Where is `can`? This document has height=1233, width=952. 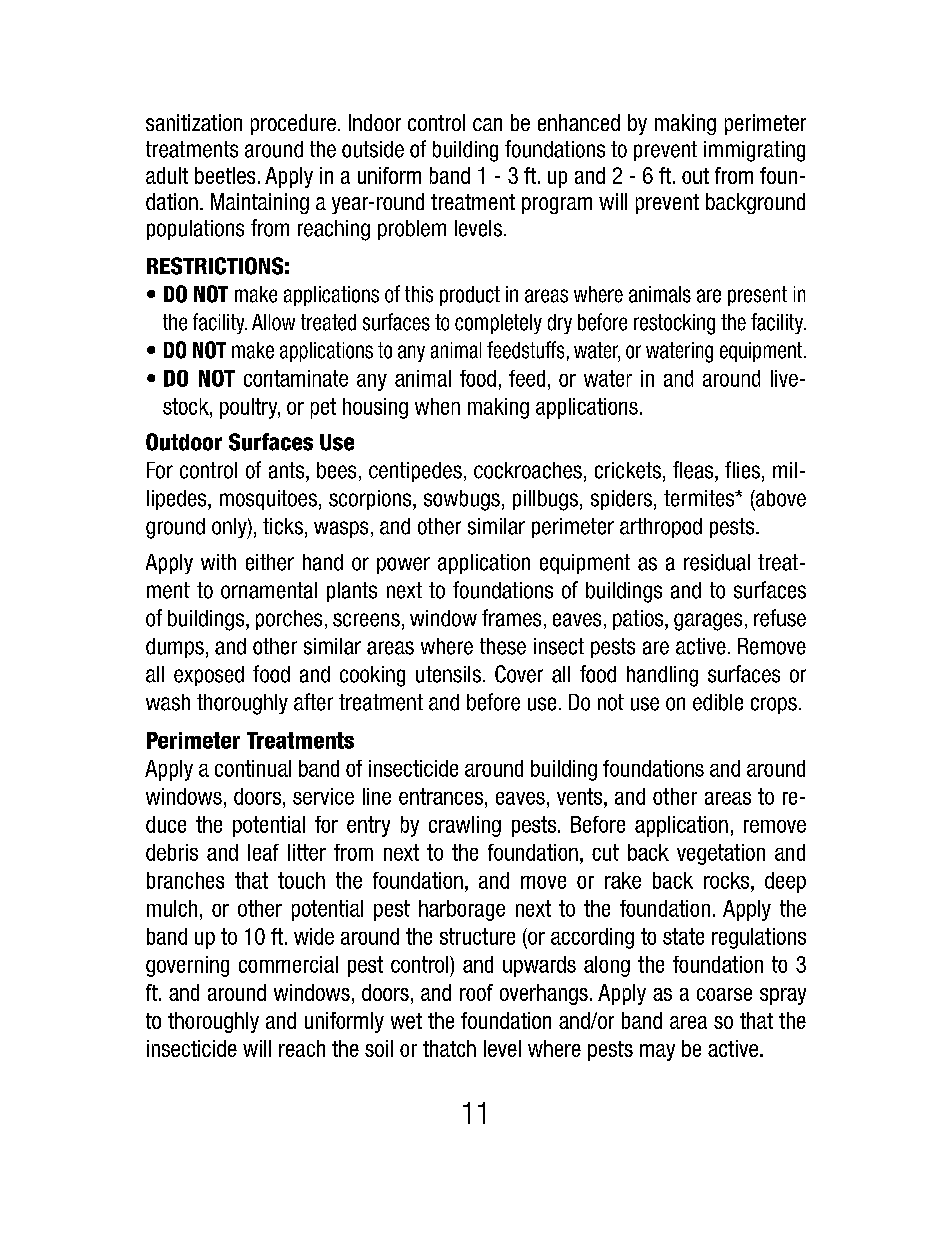
can is located at coordinates (487, 124).
